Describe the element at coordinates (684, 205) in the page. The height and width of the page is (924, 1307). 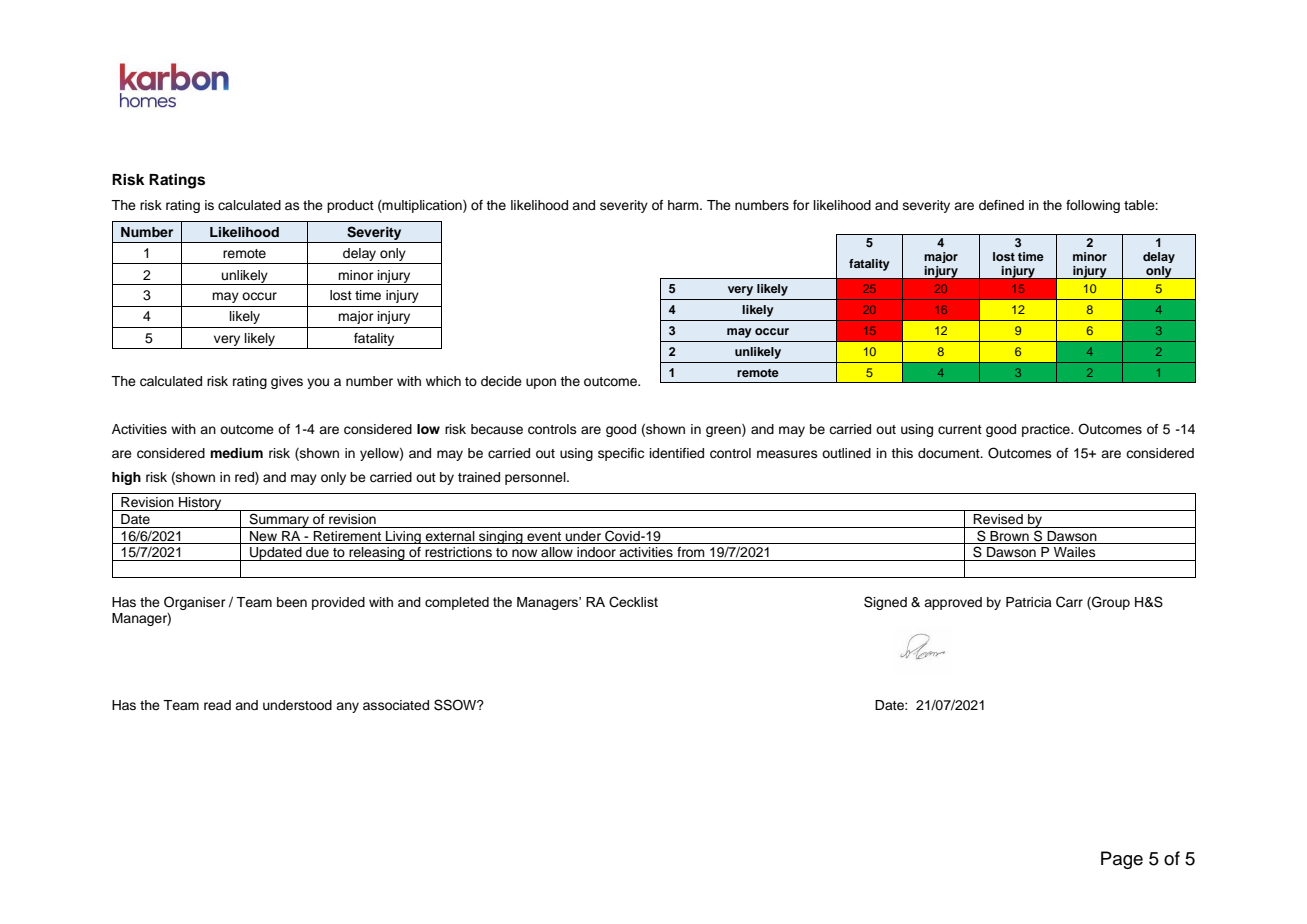
I see `harm` at that location.
